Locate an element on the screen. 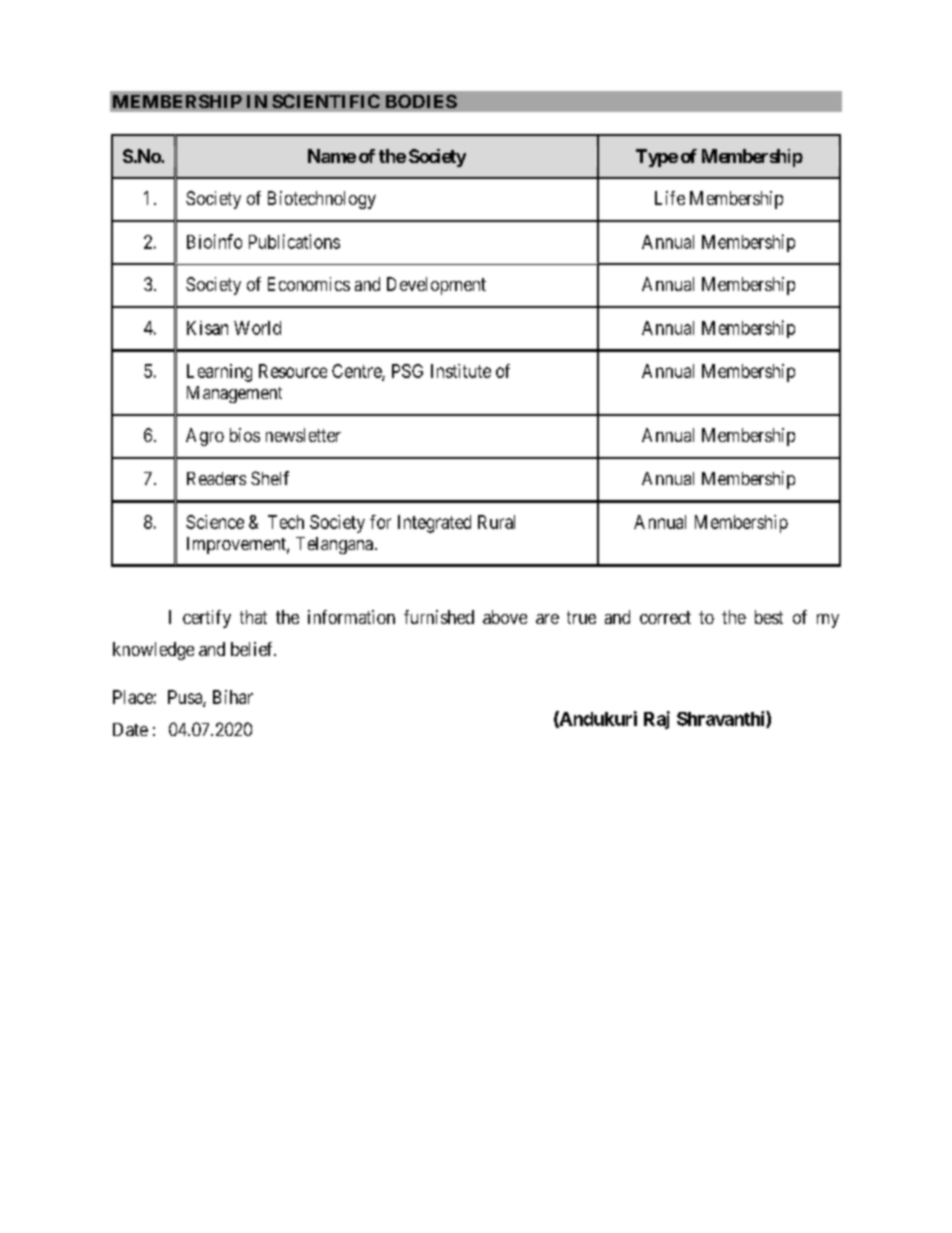  Bihar is located at coordinates (233, 697).
